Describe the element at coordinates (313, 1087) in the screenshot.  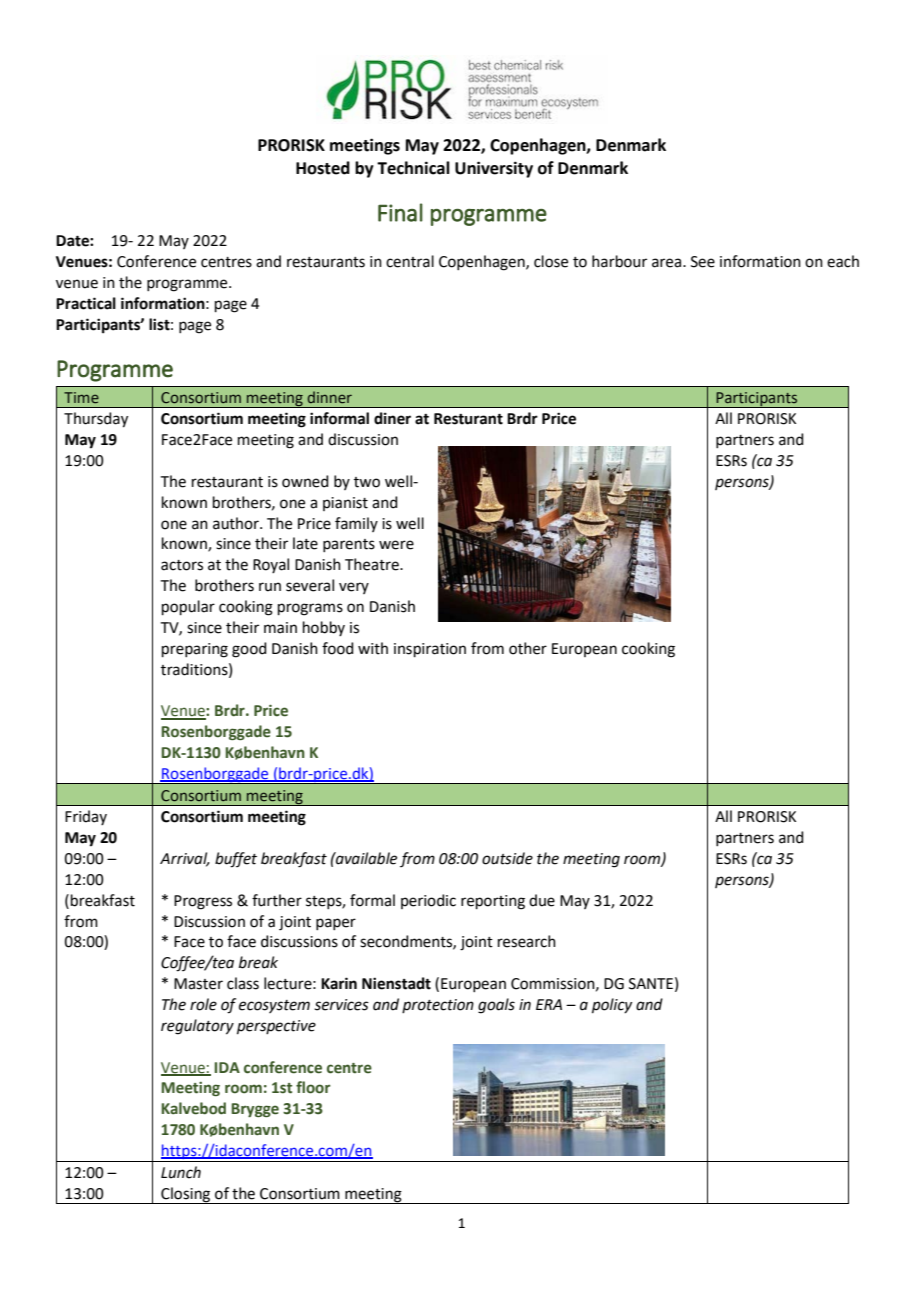
I see `floor` at that location.
